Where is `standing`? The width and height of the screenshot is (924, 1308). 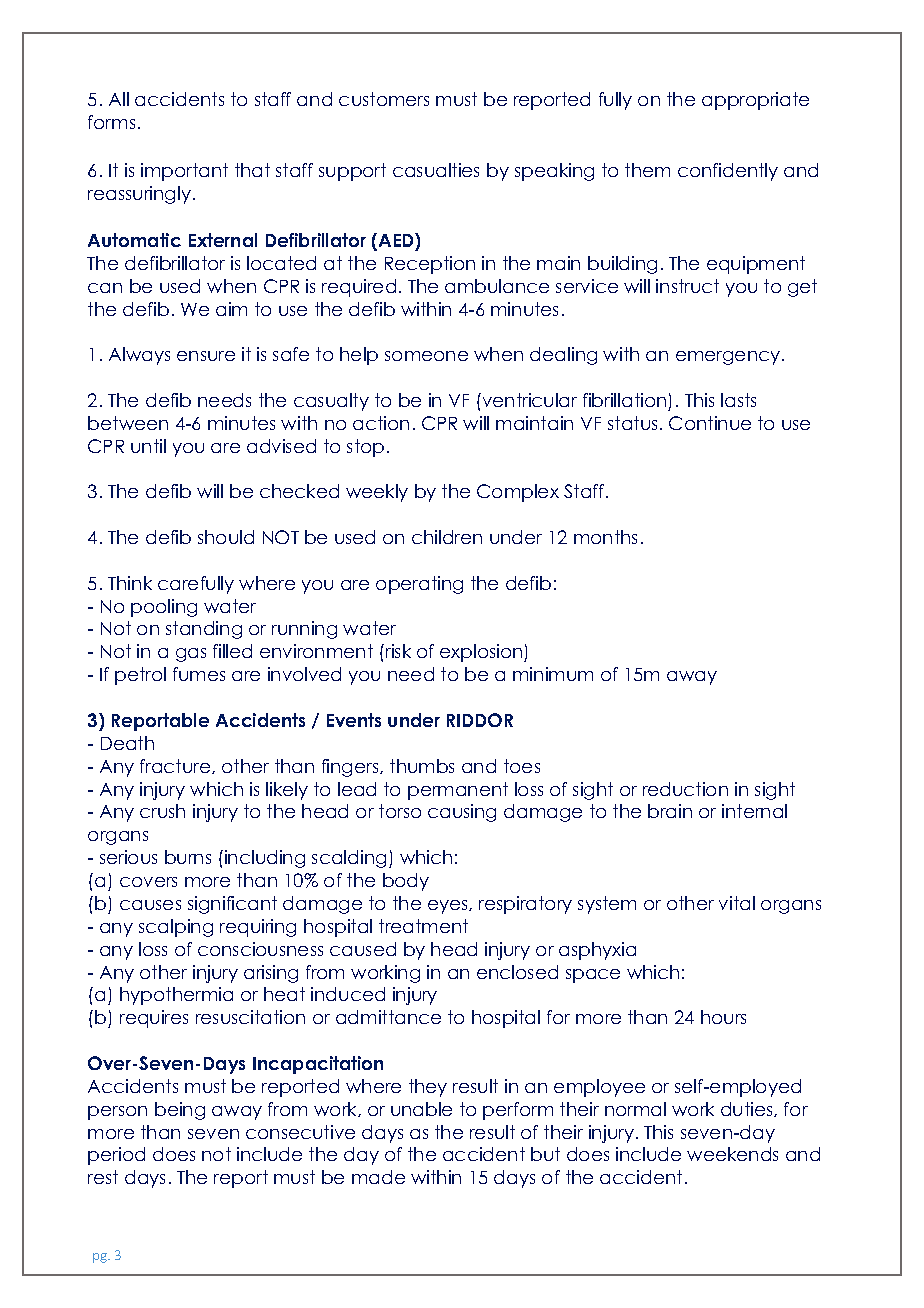 standing is located at coordinates (204, 630).
